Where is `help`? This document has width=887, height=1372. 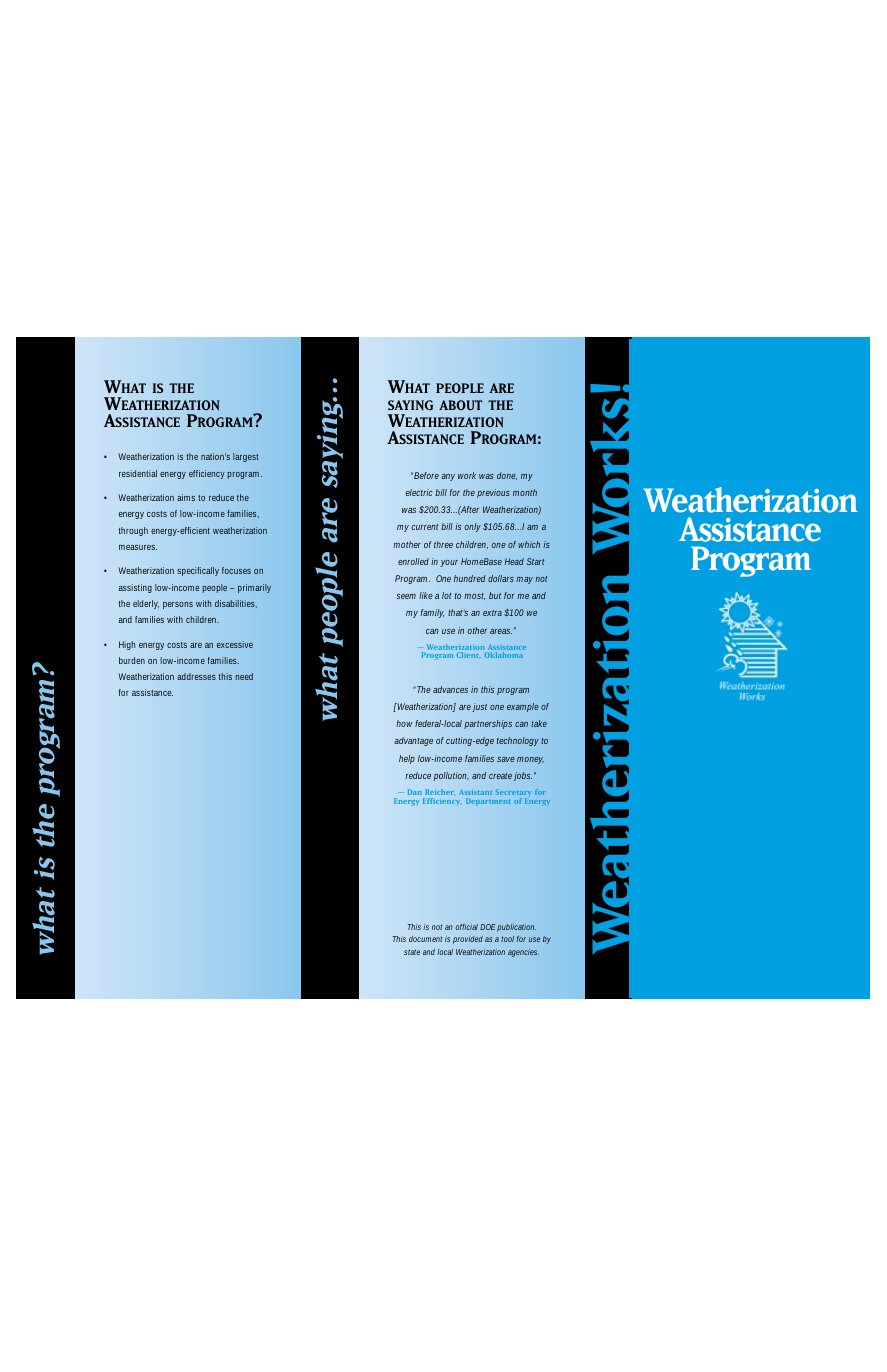
help is located at coordinates (407, 759).
